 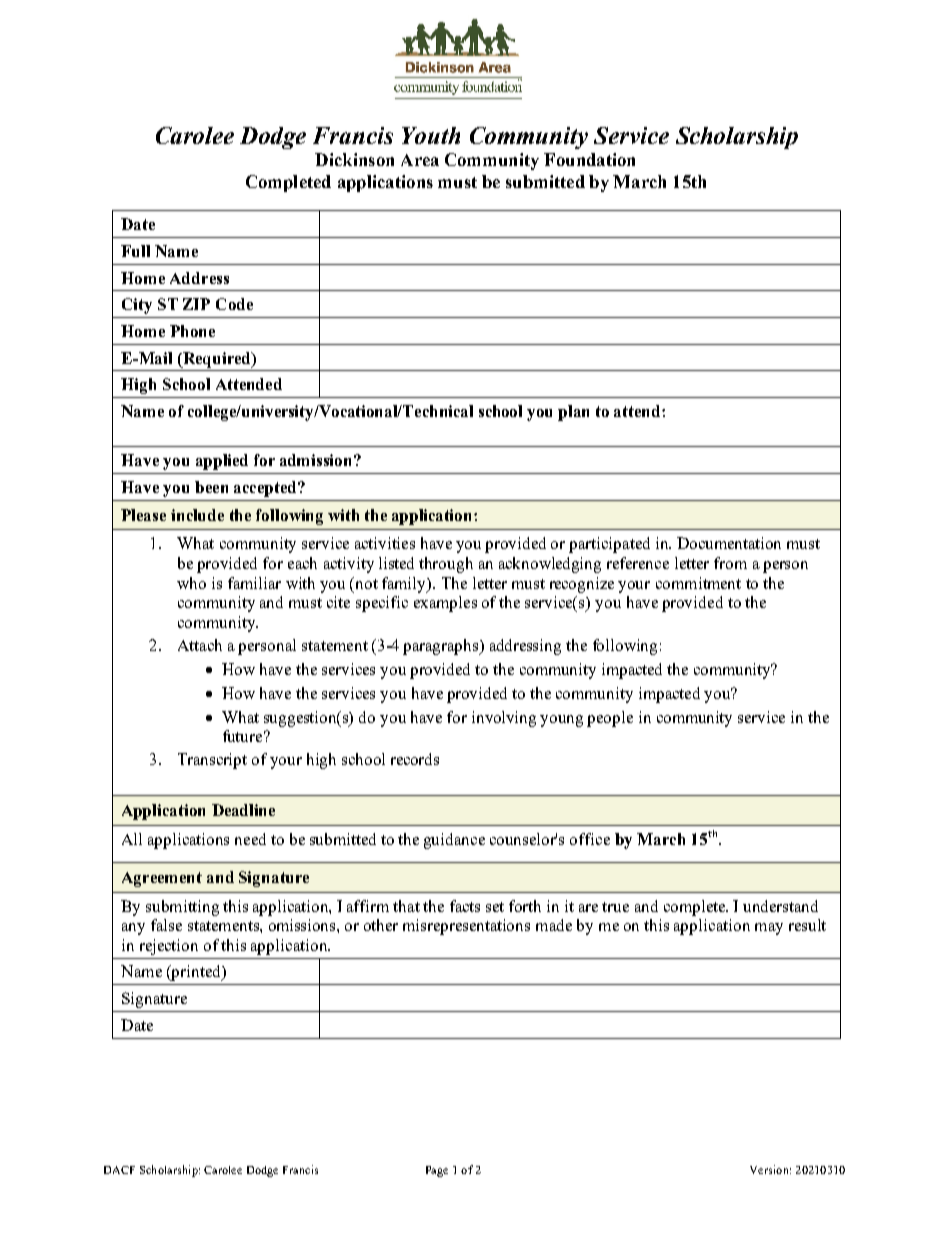 What do you see at coordinates (769, 929) in the image?
I see `may` at bounding box center [769, 929].
